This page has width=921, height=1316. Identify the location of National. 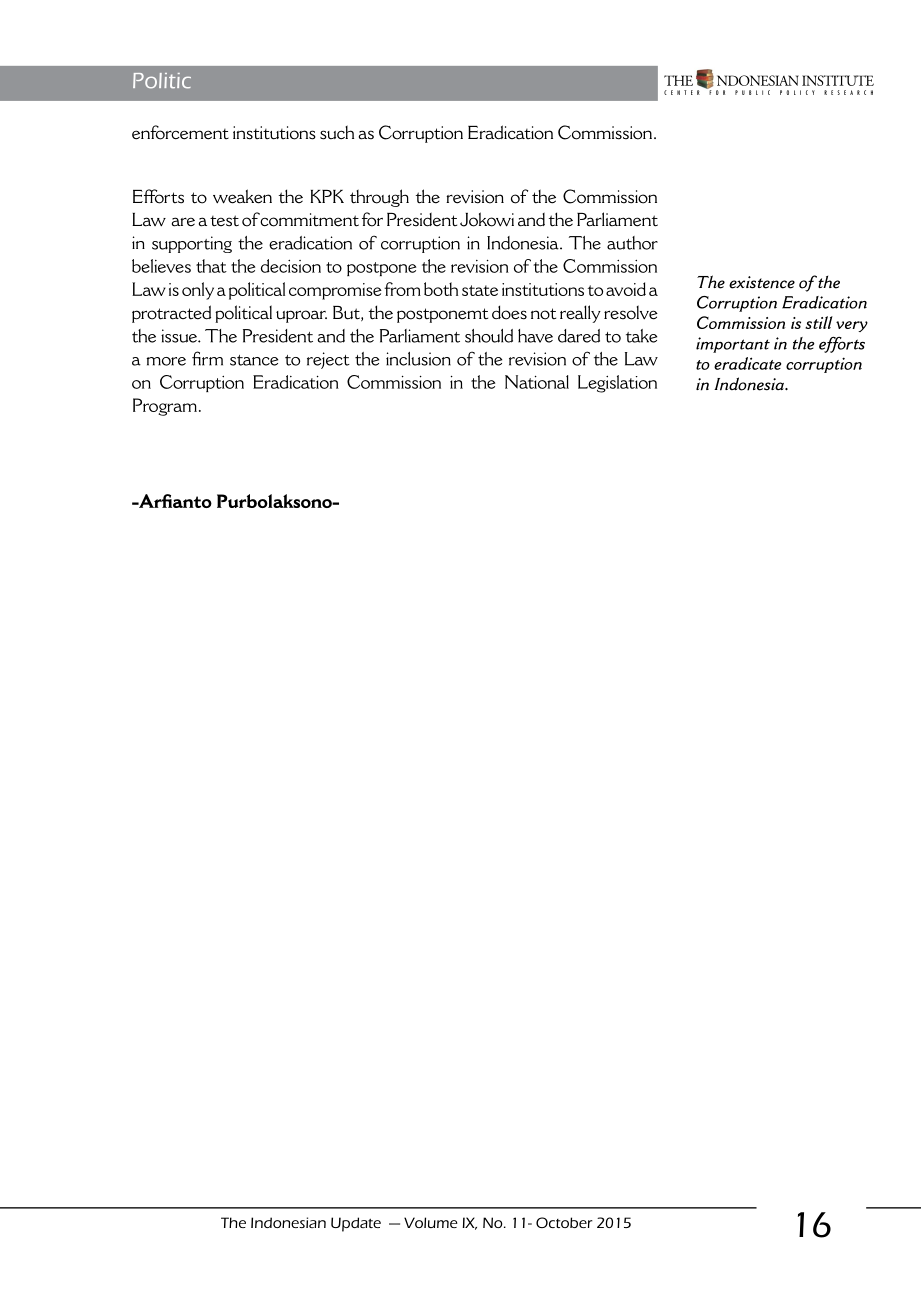
(537, 382).
